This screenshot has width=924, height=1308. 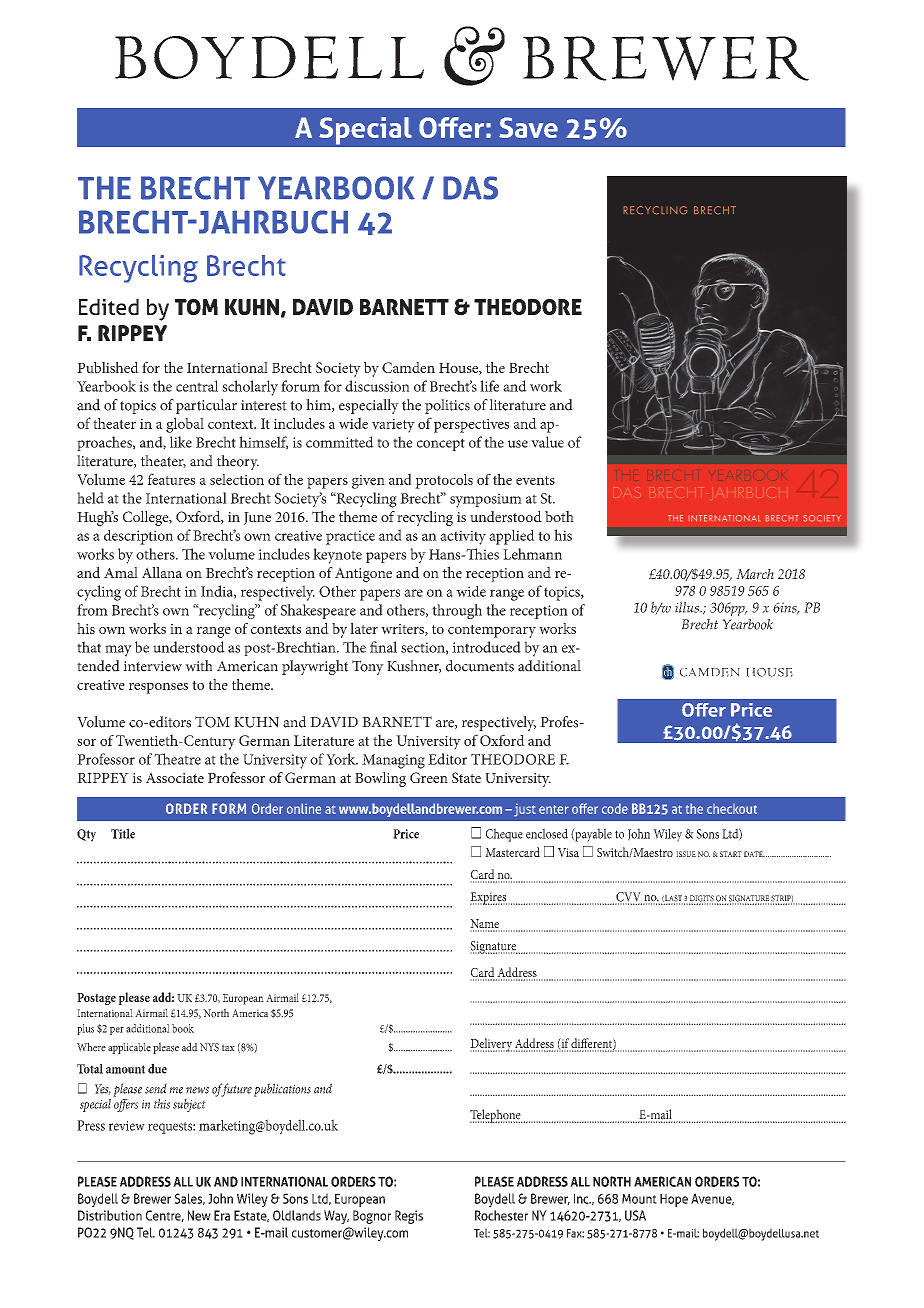 What do you see at coordinates (109, 307) in the screenshot?
I see `Edited` at bounding box center [109, 307].
